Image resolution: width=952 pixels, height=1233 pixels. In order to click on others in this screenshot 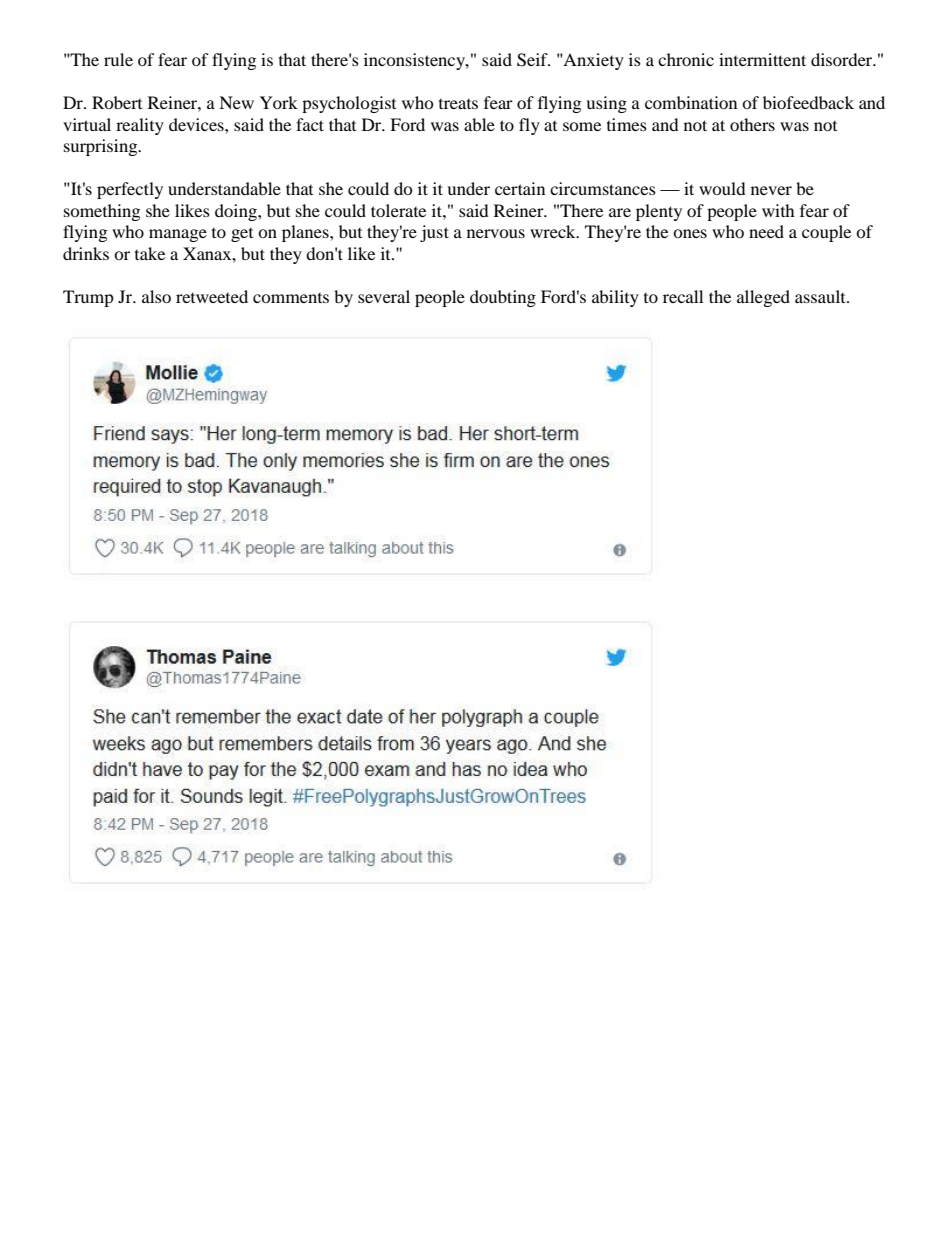, I will do `click(752, 124)`.
